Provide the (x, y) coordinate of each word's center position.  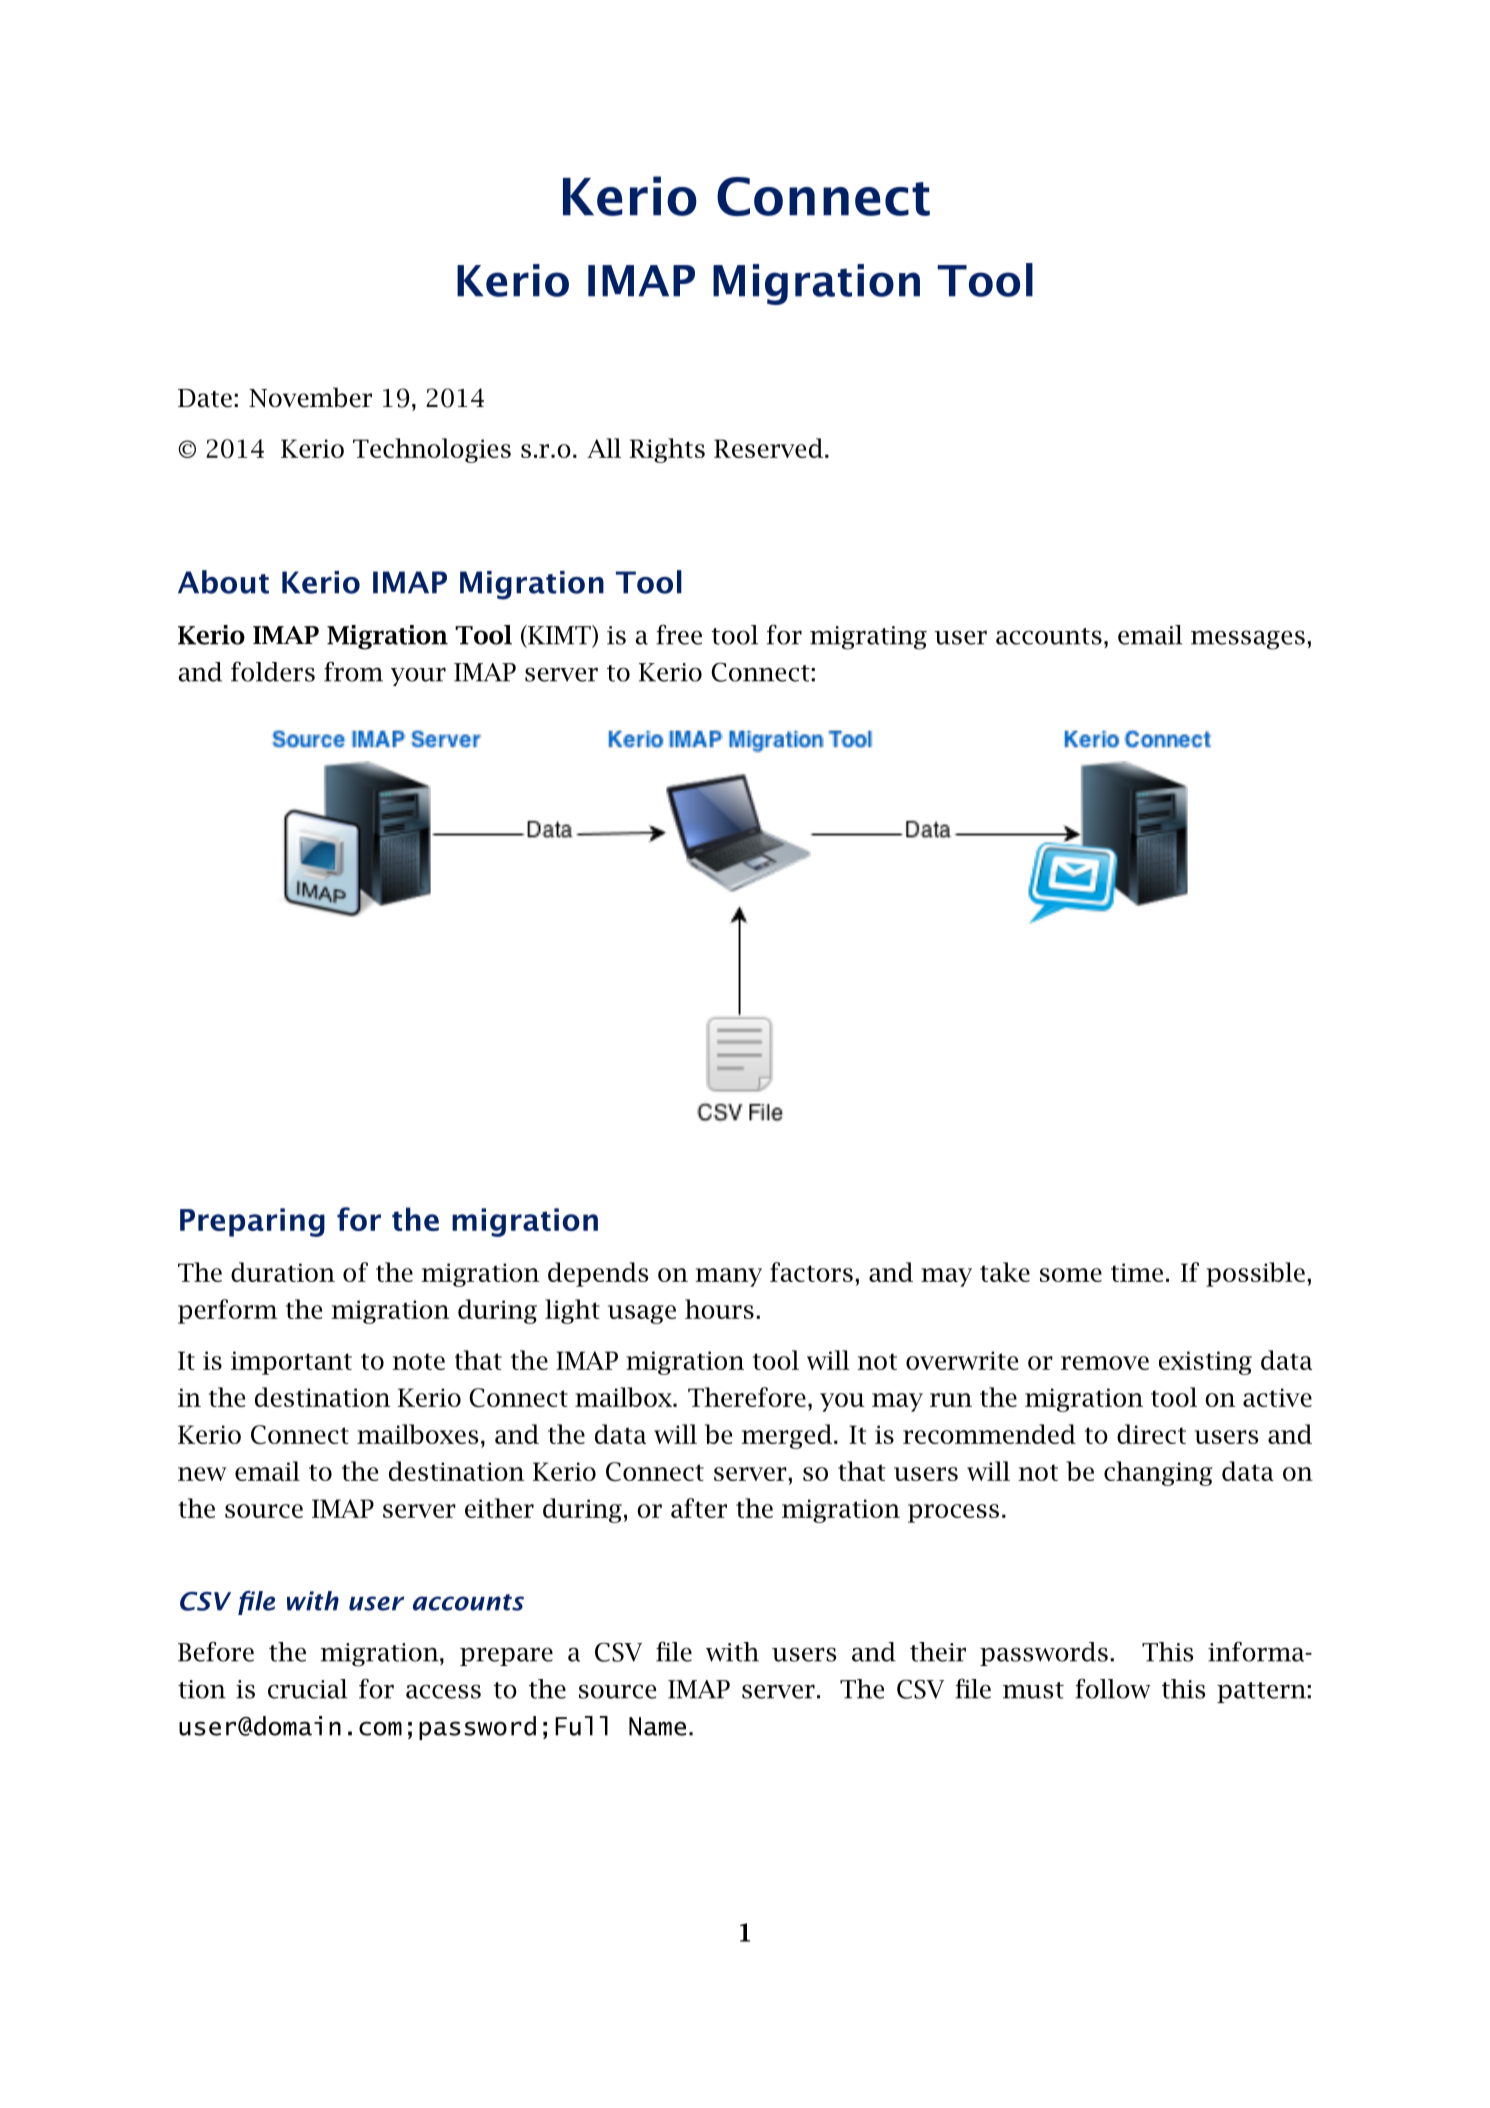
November (310, 397)
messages (1248, 640)
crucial (307, 1689)
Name (657, 1726)
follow (1113, 1688)
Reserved (768, 448)
